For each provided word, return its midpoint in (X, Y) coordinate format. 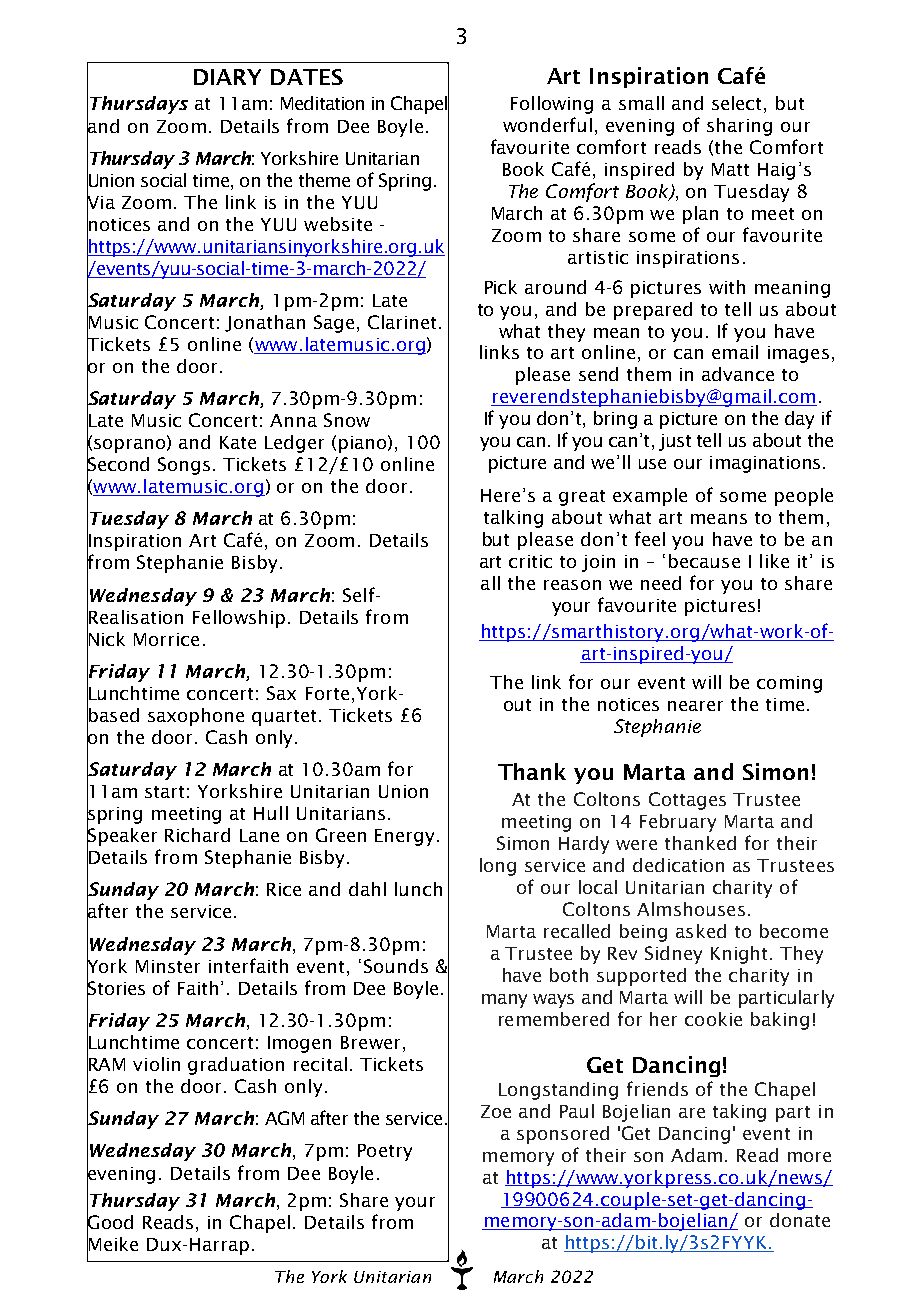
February (678, 823)
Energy (406, 837)
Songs (184, 466)
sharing (739, 127)
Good (110, 1222)
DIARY (227, 77)
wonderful (547, 124)
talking (513, 519)
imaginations (765, 464)
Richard (197, 835)
